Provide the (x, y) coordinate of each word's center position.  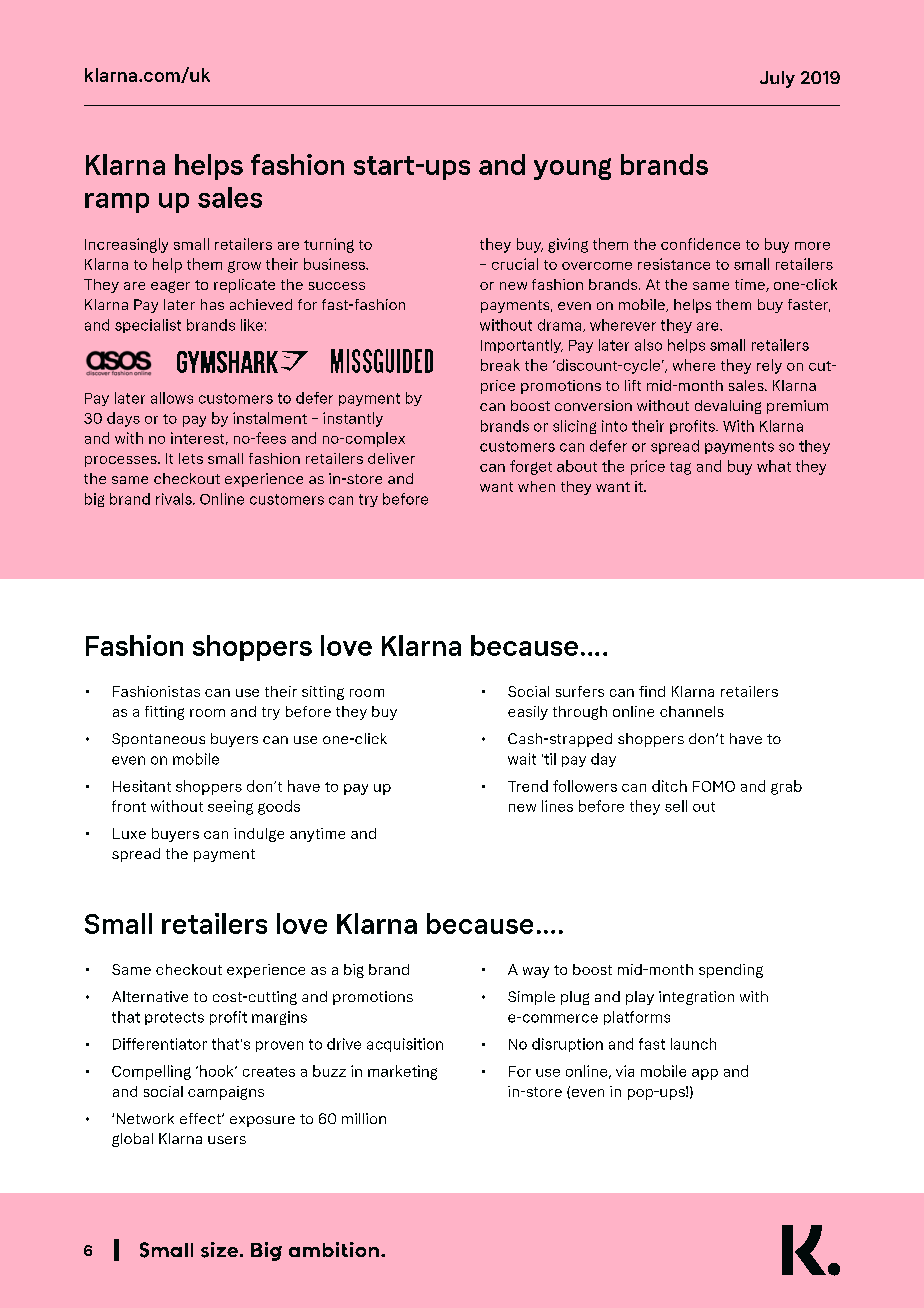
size (219, 1250)
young (572, 169)
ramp (117, 203)
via (625, 1071)
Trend (528, 786)
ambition (334, 1249)
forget (531, 467)
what (774, 466)
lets (191, 458)
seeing (230, 807)
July (777, 79)
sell (676, 806)
